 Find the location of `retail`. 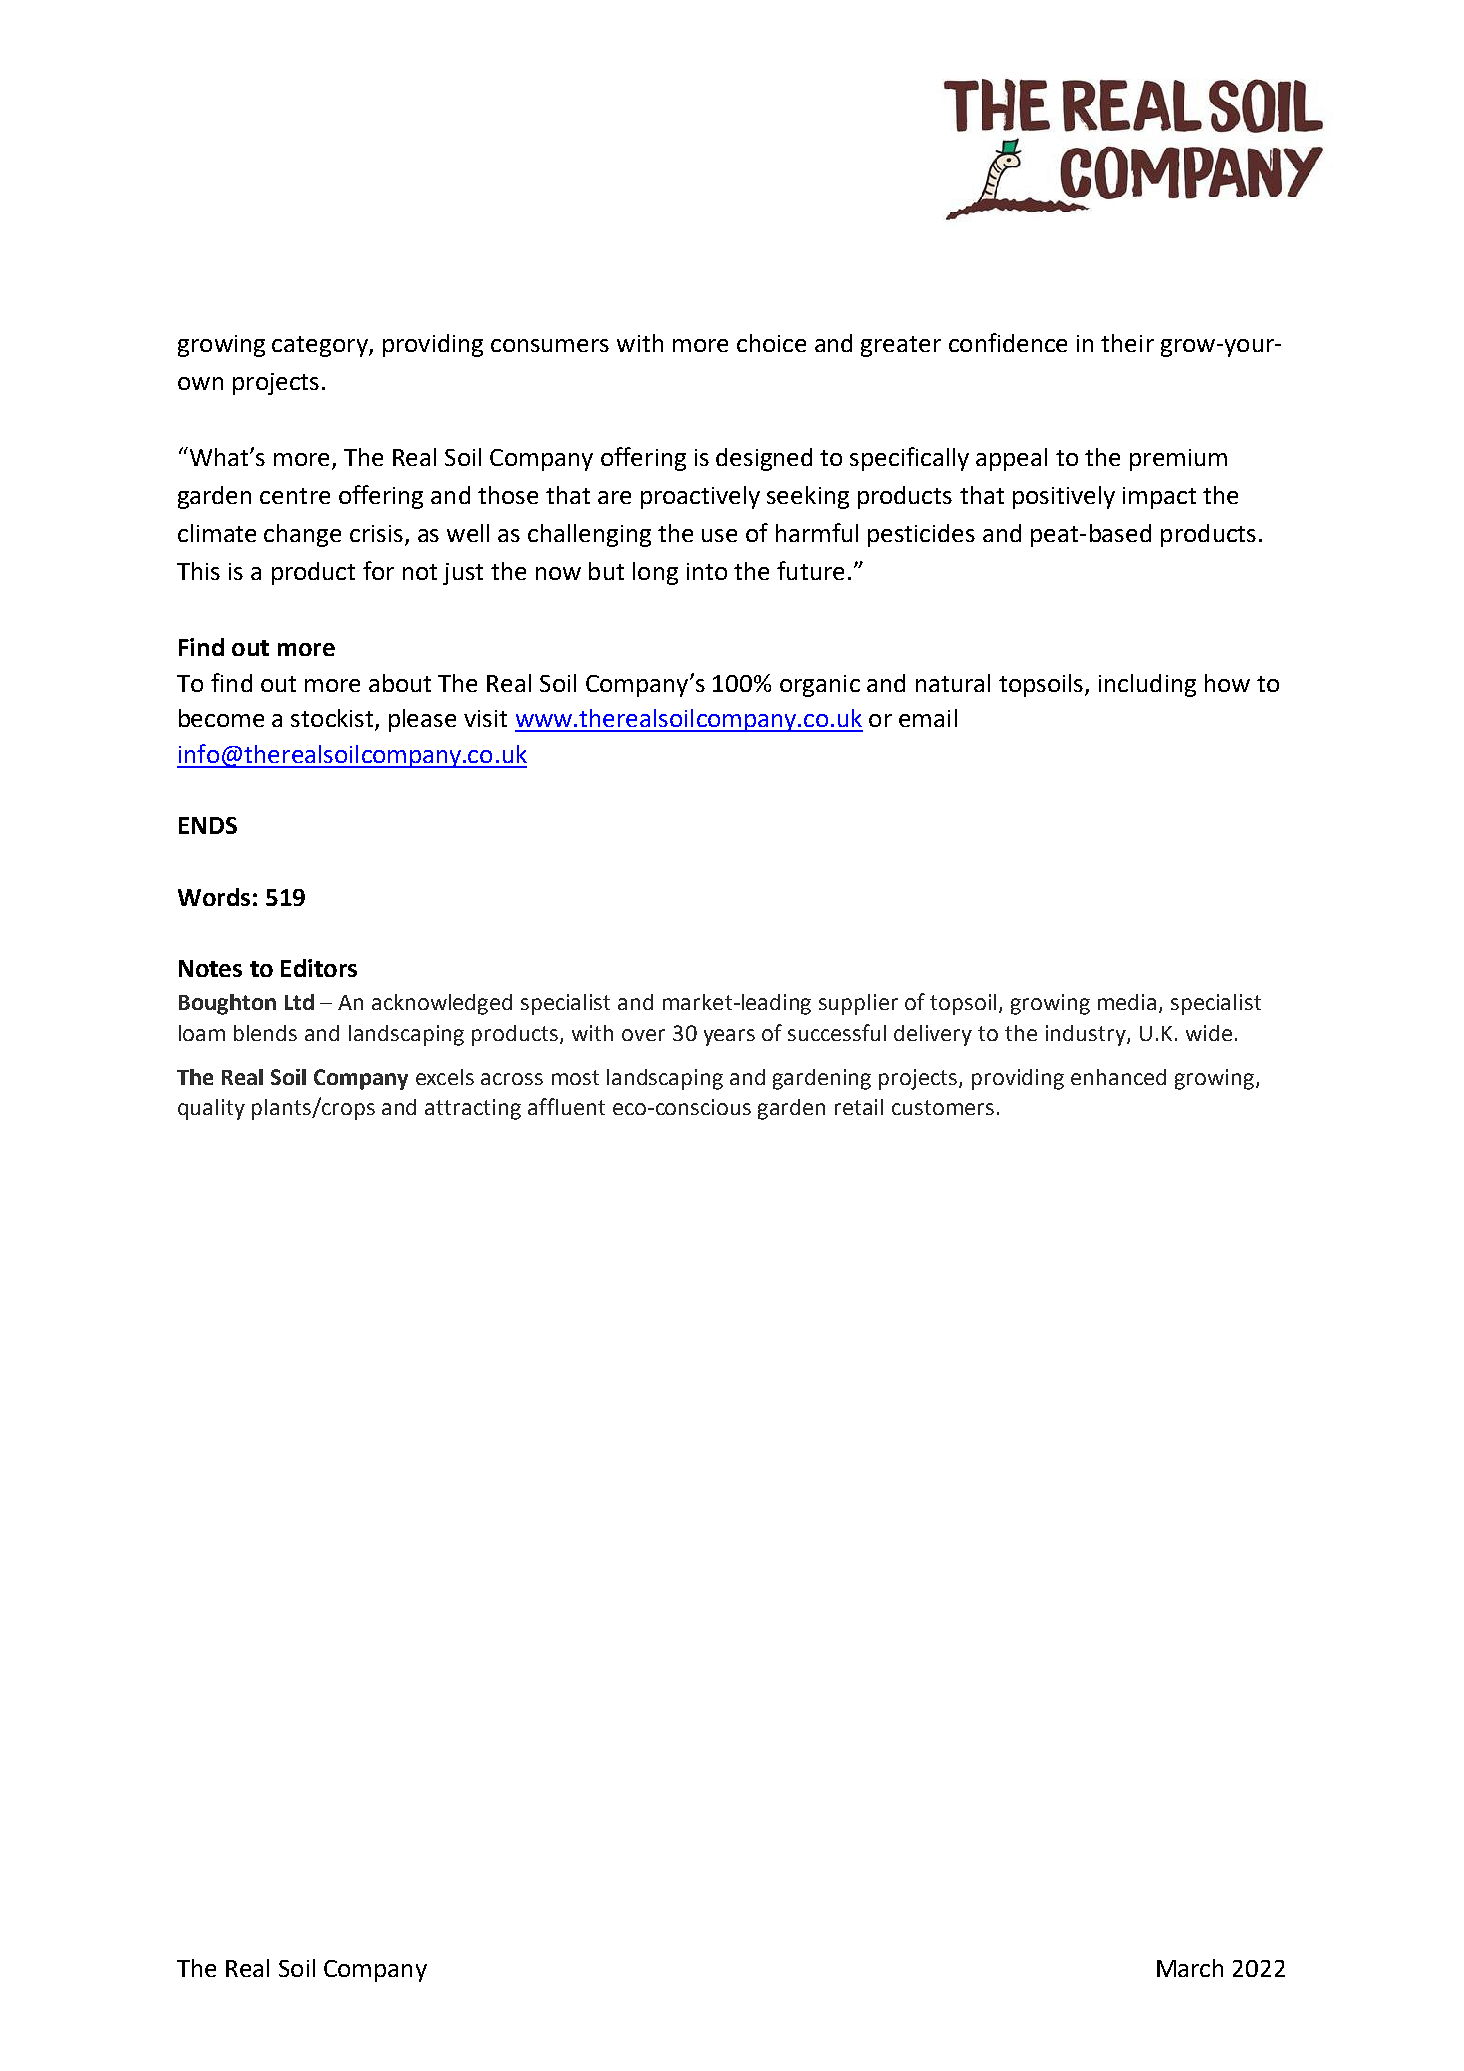

retail is located at coordinates (859, 1107).
